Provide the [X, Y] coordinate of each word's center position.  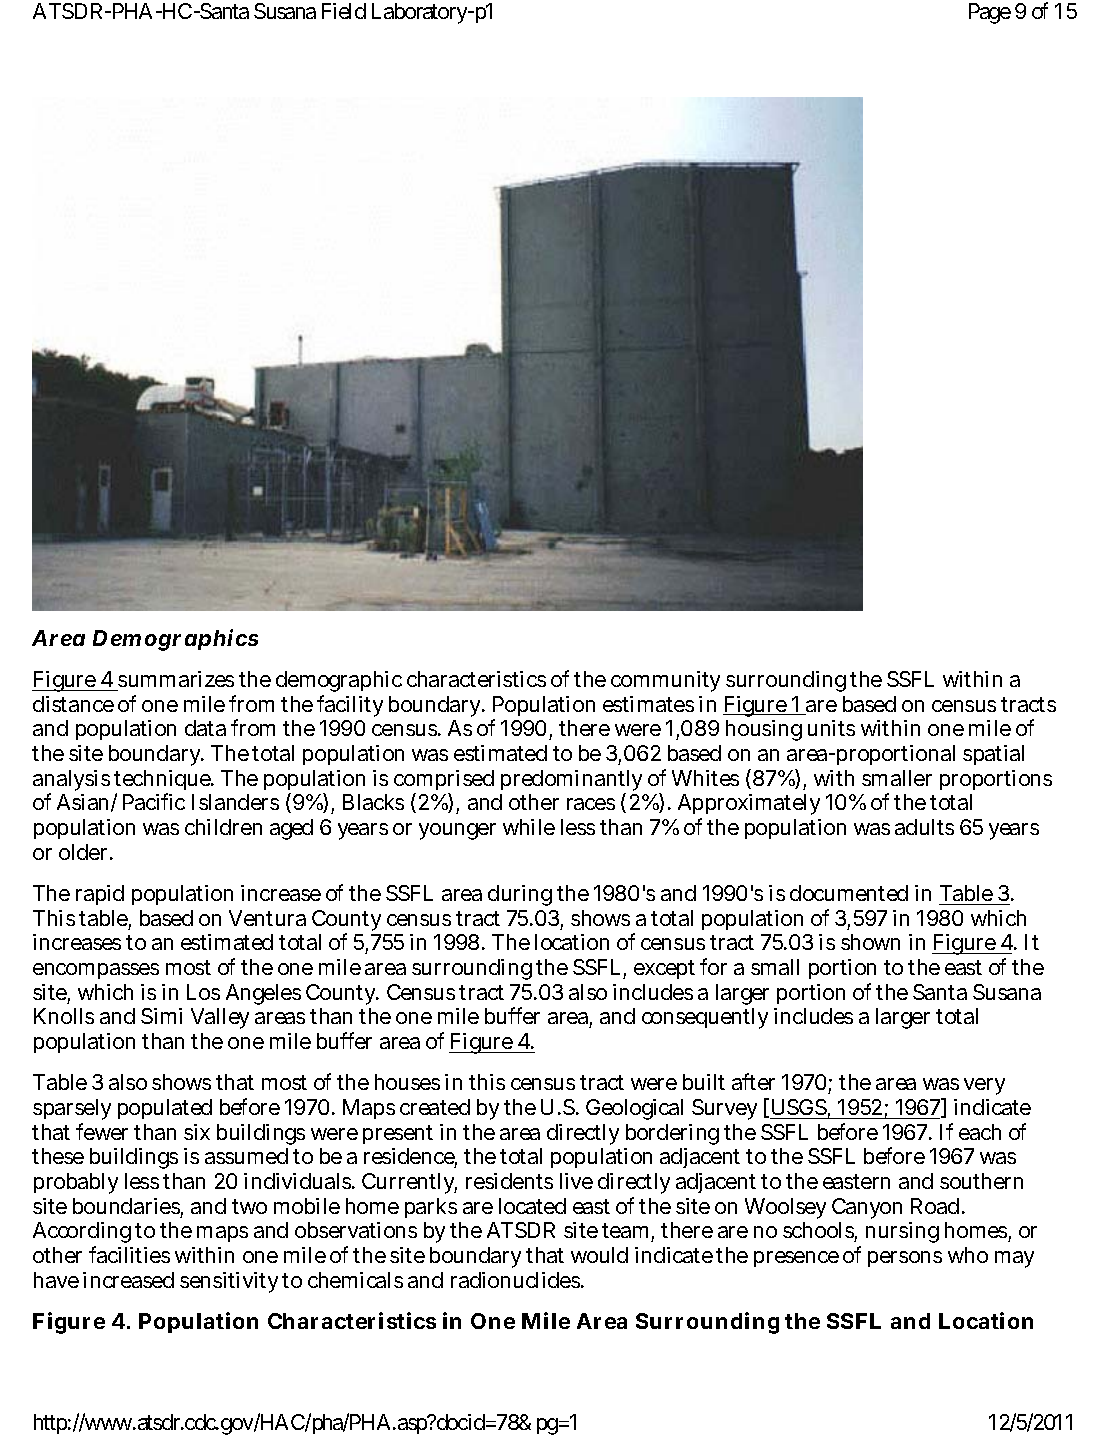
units [831, 728]
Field [344, 11]
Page [990, 13]
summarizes [176, 679]
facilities [129, 1254]
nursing [902, 1232]
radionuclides [517, 1280]
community [665, 681]
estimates [648, 704]
